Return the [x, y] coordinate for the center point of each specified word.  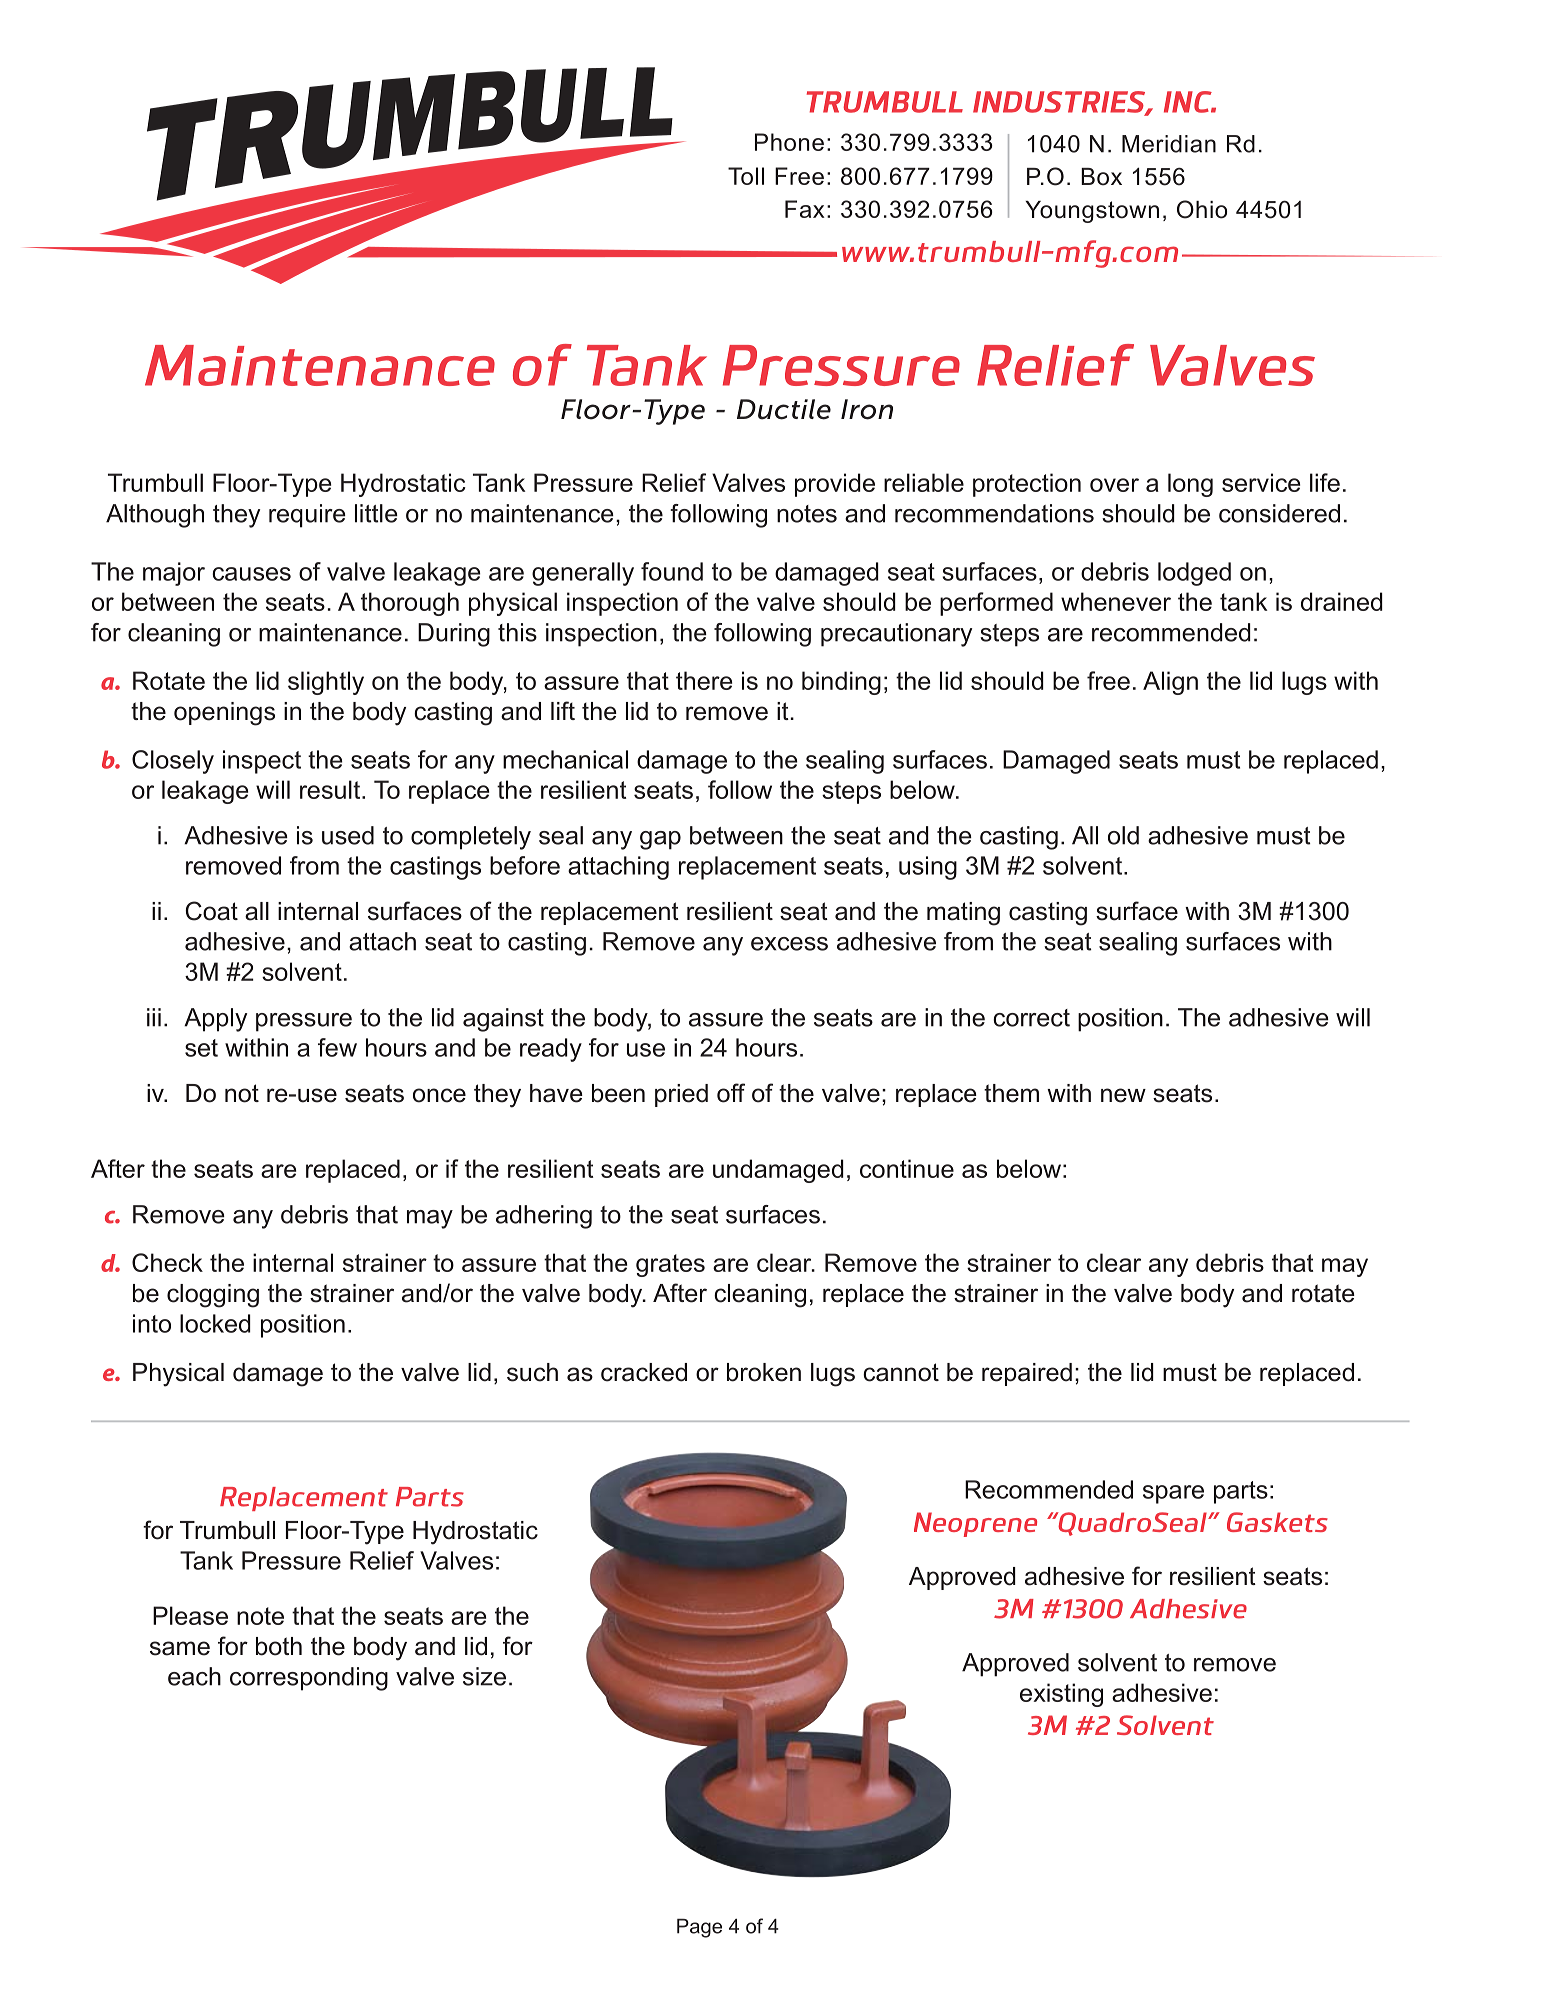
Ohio [1202, 209]
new [1123, 1095]
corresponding [309, 1679]
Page [699, 1928]
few [337, 1047]
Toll [746, 176]
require [307, 516]
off [731, 1093]
